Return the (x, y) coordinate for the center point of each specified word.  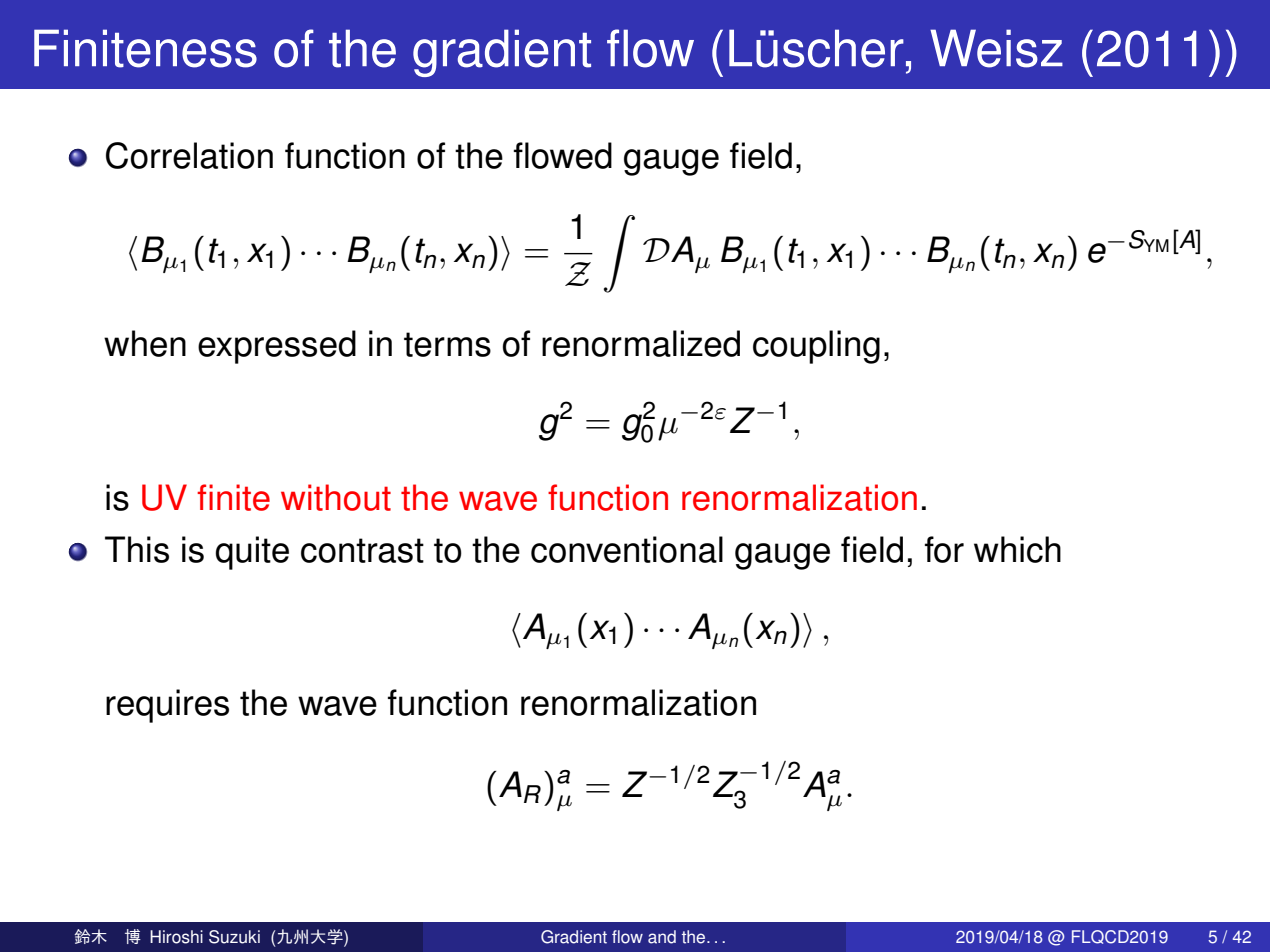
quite (252, 553)
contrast (362, 550)
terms (447, 344)
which (1017, 549)
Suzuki (234, 937)
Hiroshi (176, 937)
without (336, 497)
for (944, 549)
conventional (627, 549)
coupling (816, 347)
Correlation (189, 155)
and (662, 937)
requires (167, 706)
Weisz (996, 48)
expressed (277, 347)
